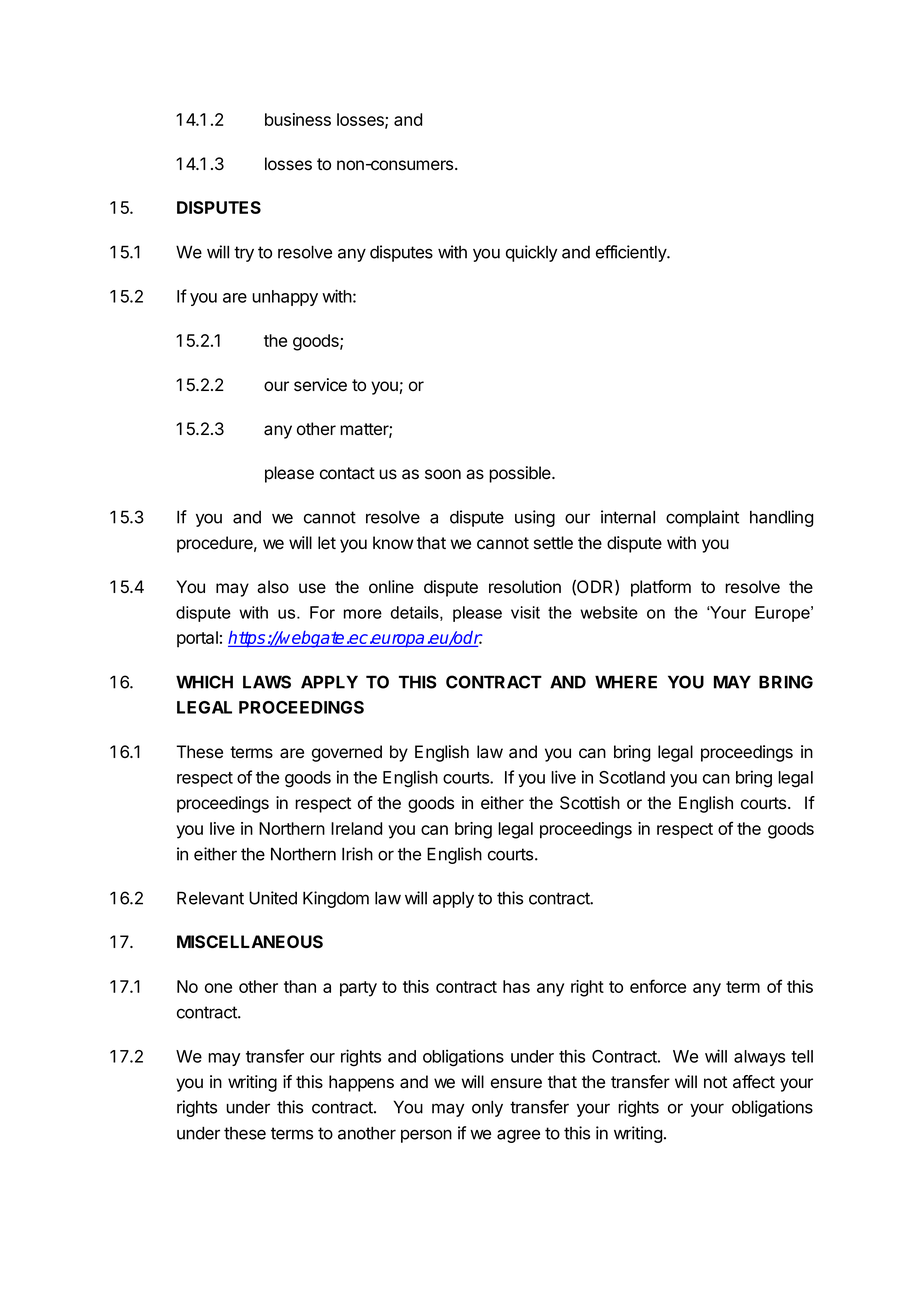 This image has width=924, height=1307. I want to click on contact, so click(347, 473).
